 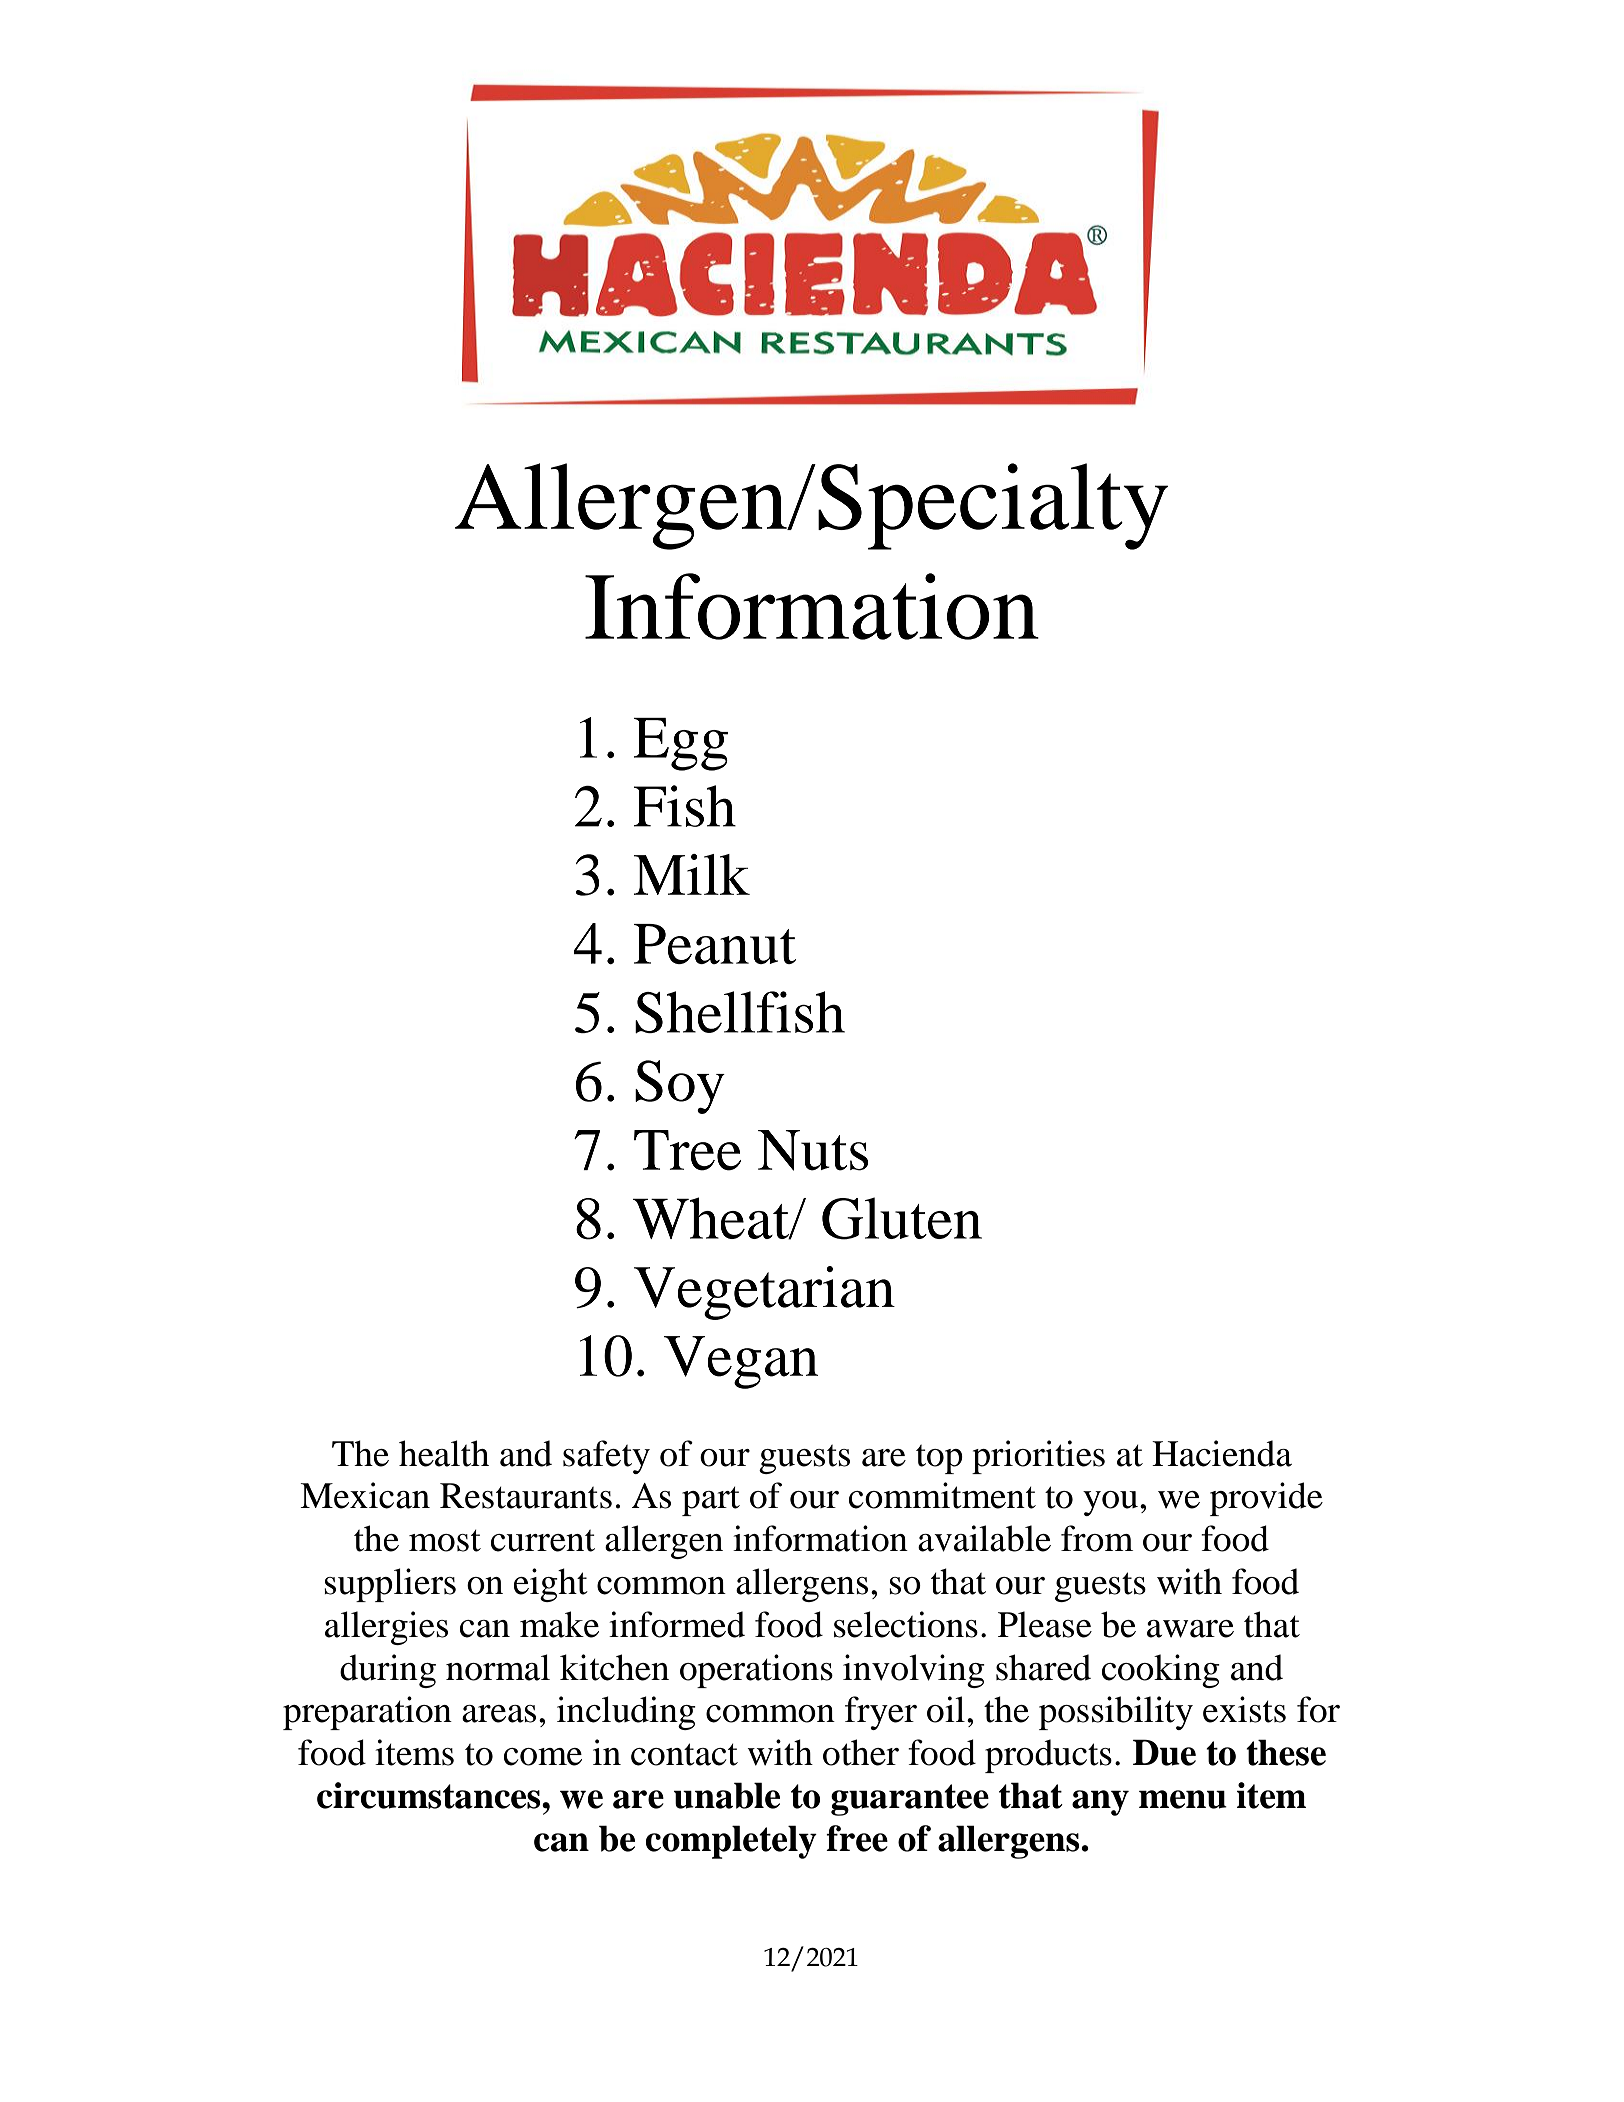 What do you see at coordinates (681, 744) in the screenshot?
I see `Egg` at bounding box center [681, 744].
